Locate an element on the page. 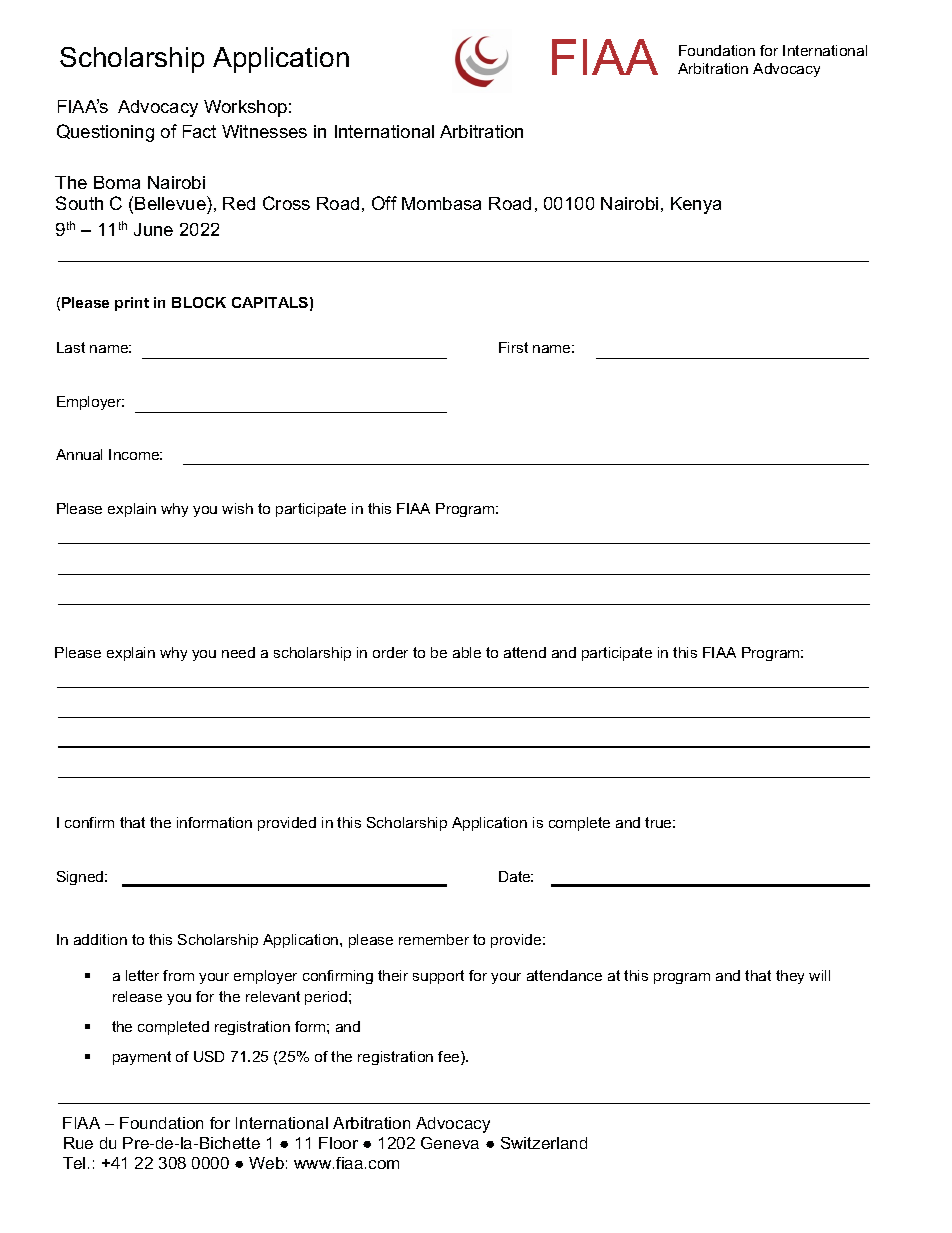 This image has width=952, height=1233. Tel is located at coordinates (74, 1163).
